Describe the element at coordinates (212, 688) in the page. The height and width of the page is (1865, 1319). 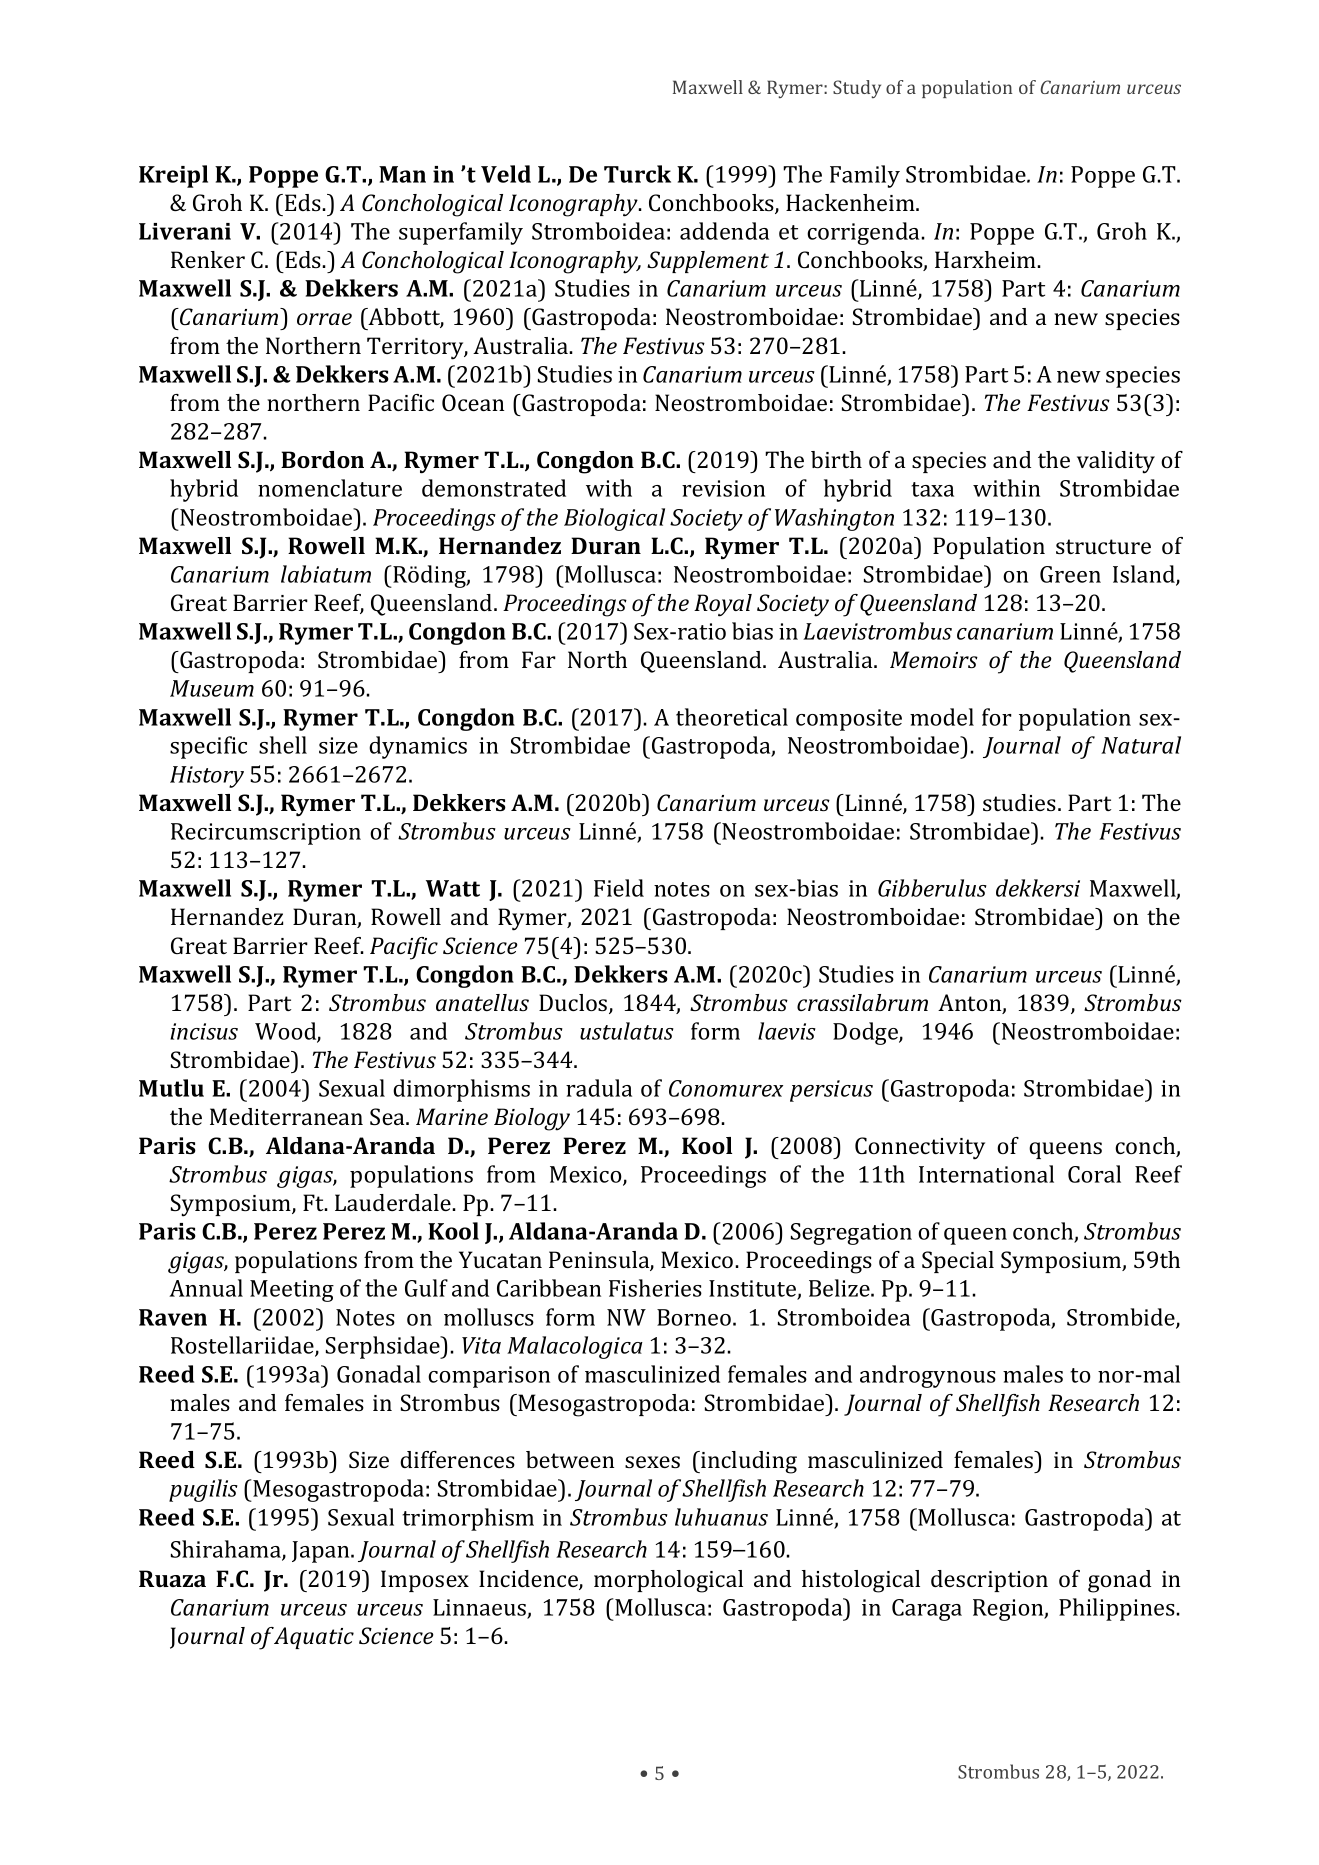
I see `Museum` at that location.
